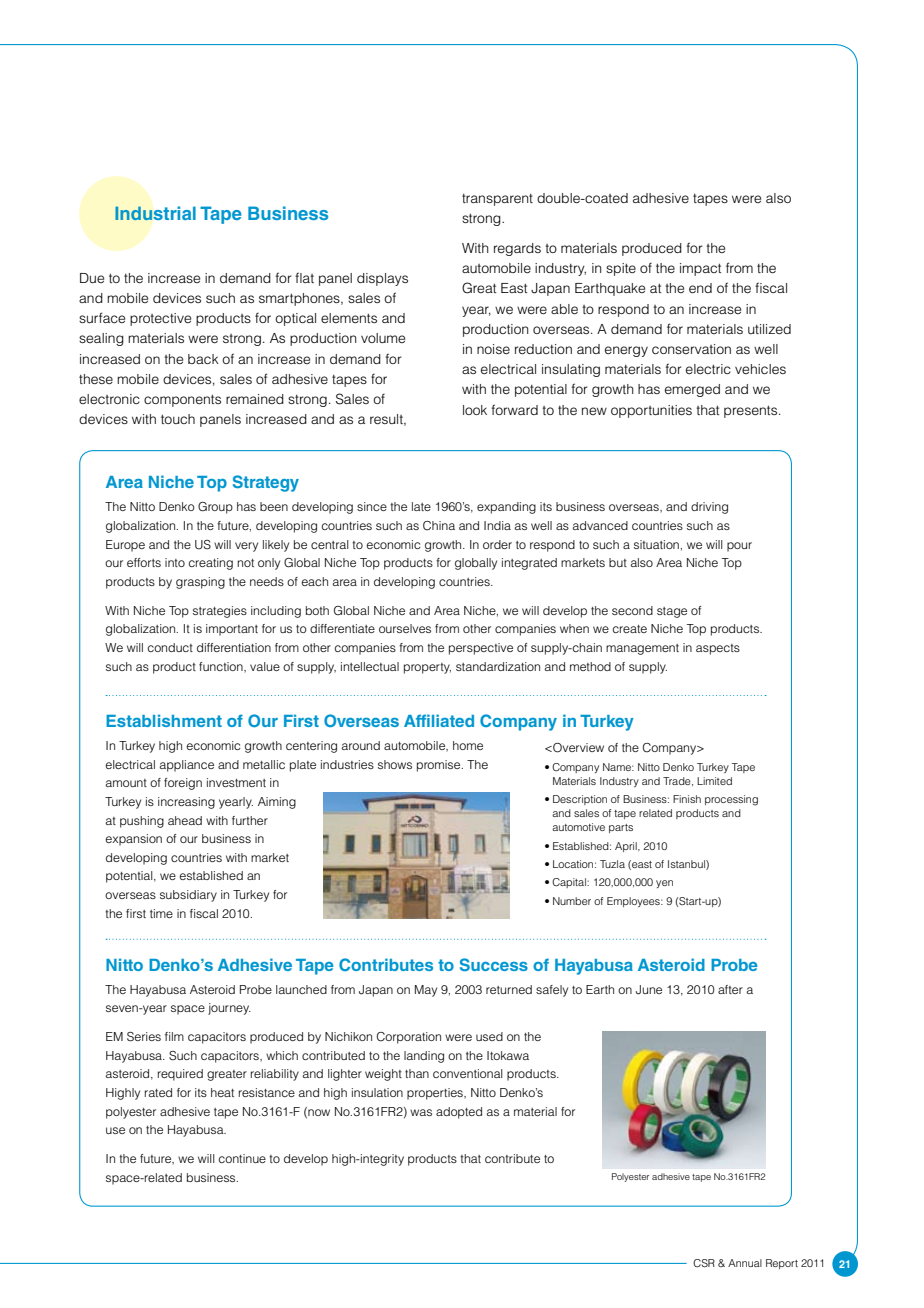 The height and width of the screenshot is (1308, 924). Describe the element at coordinates (704, 1263) in the screenshot. I see `CSR` at that location.
